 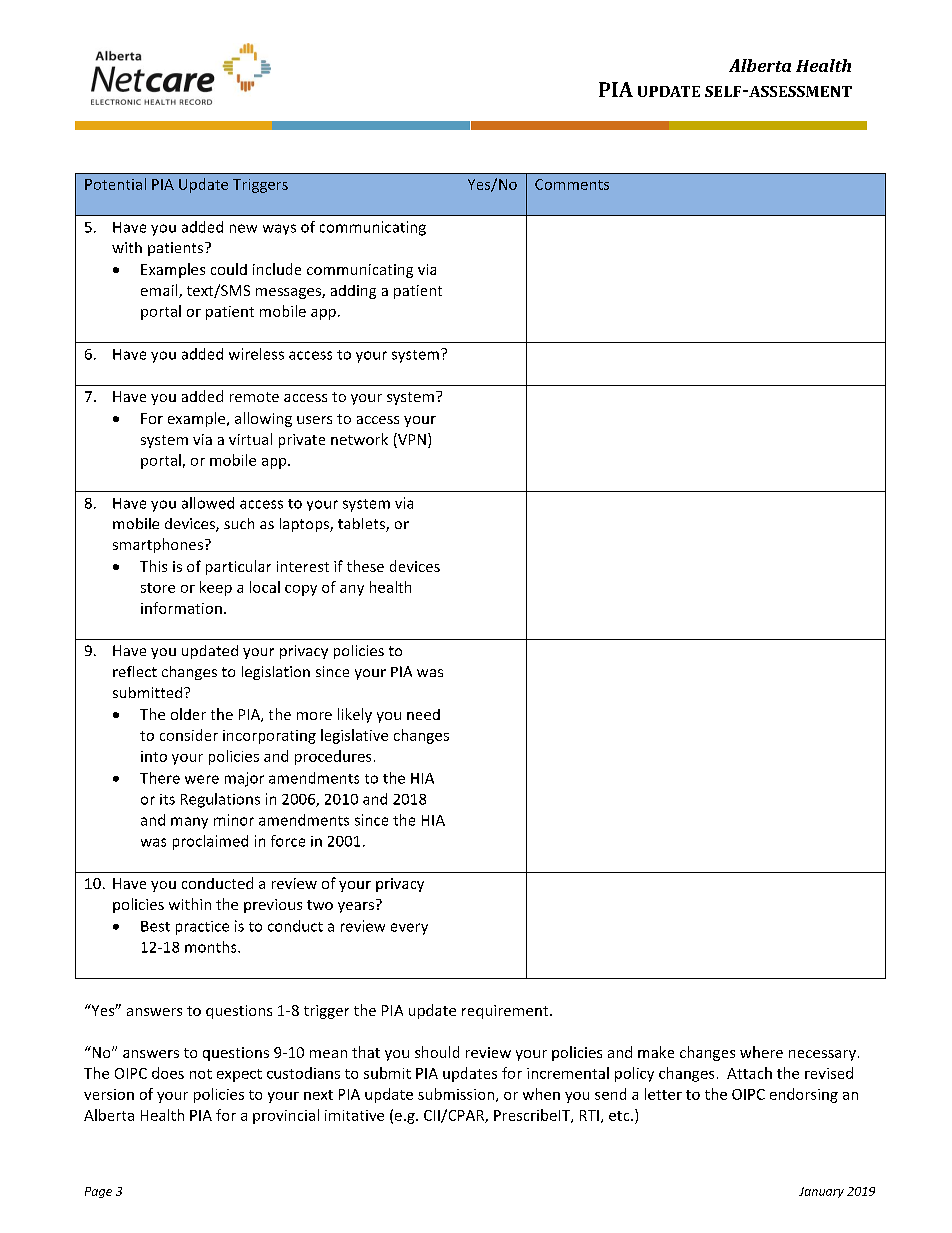 What do you see at coordinates (243, 228) in the document?
I see `new` at bounding box center [243, 228].
